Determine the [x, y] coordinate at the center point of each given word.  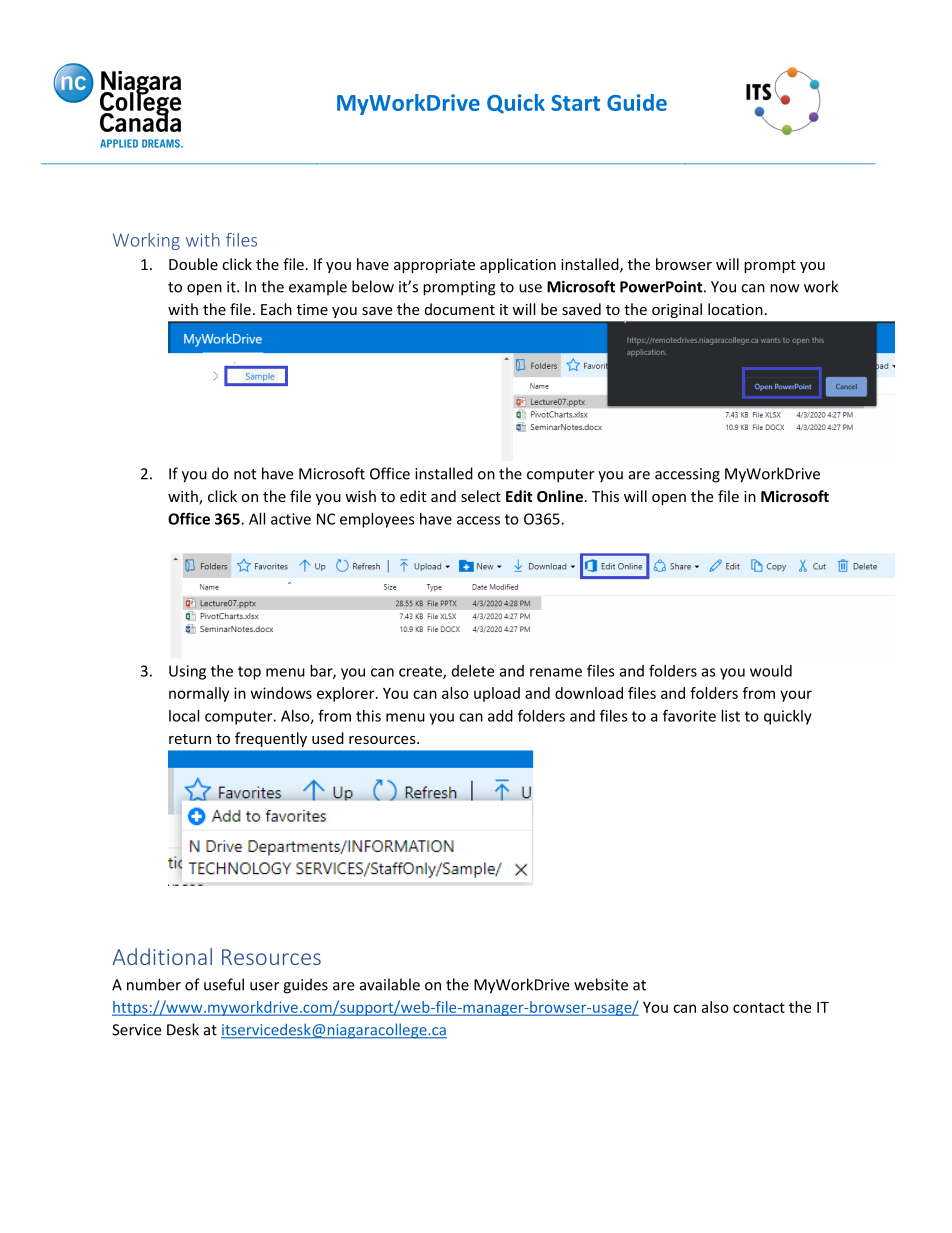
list [730, 716]
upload [497, 694]
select [481, 496]
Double [193, 264]
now [785, 288]
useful [224, 984]
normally [199, 694]
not [245, 474]
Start [575, 103]
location [735, 309]
